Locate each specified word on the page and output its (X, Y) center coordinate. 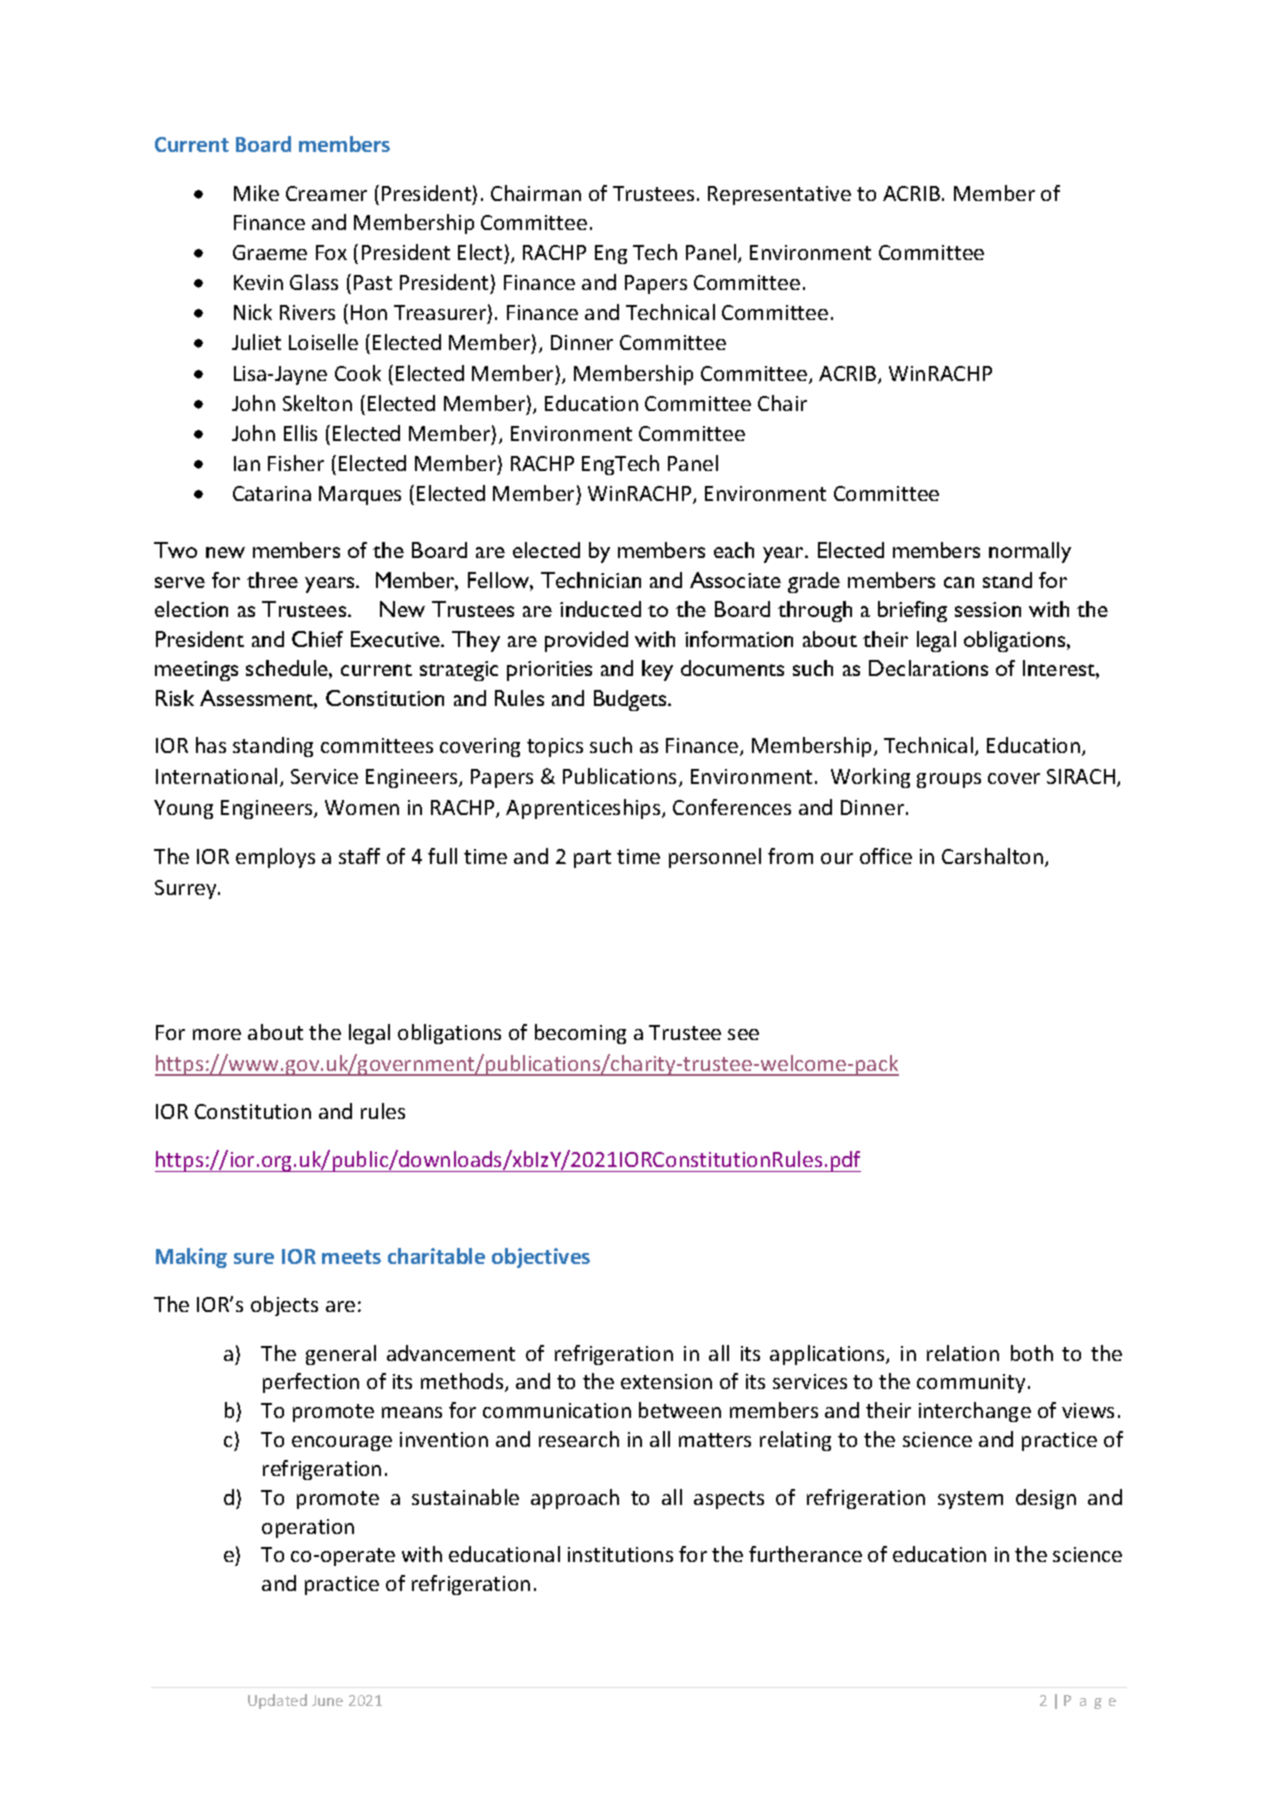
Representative (779, 195)
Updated (277, 1701)
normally (1030, 552)
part (592, 859)
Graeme (270, 252)
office (886, 856)
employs (275, 858)
